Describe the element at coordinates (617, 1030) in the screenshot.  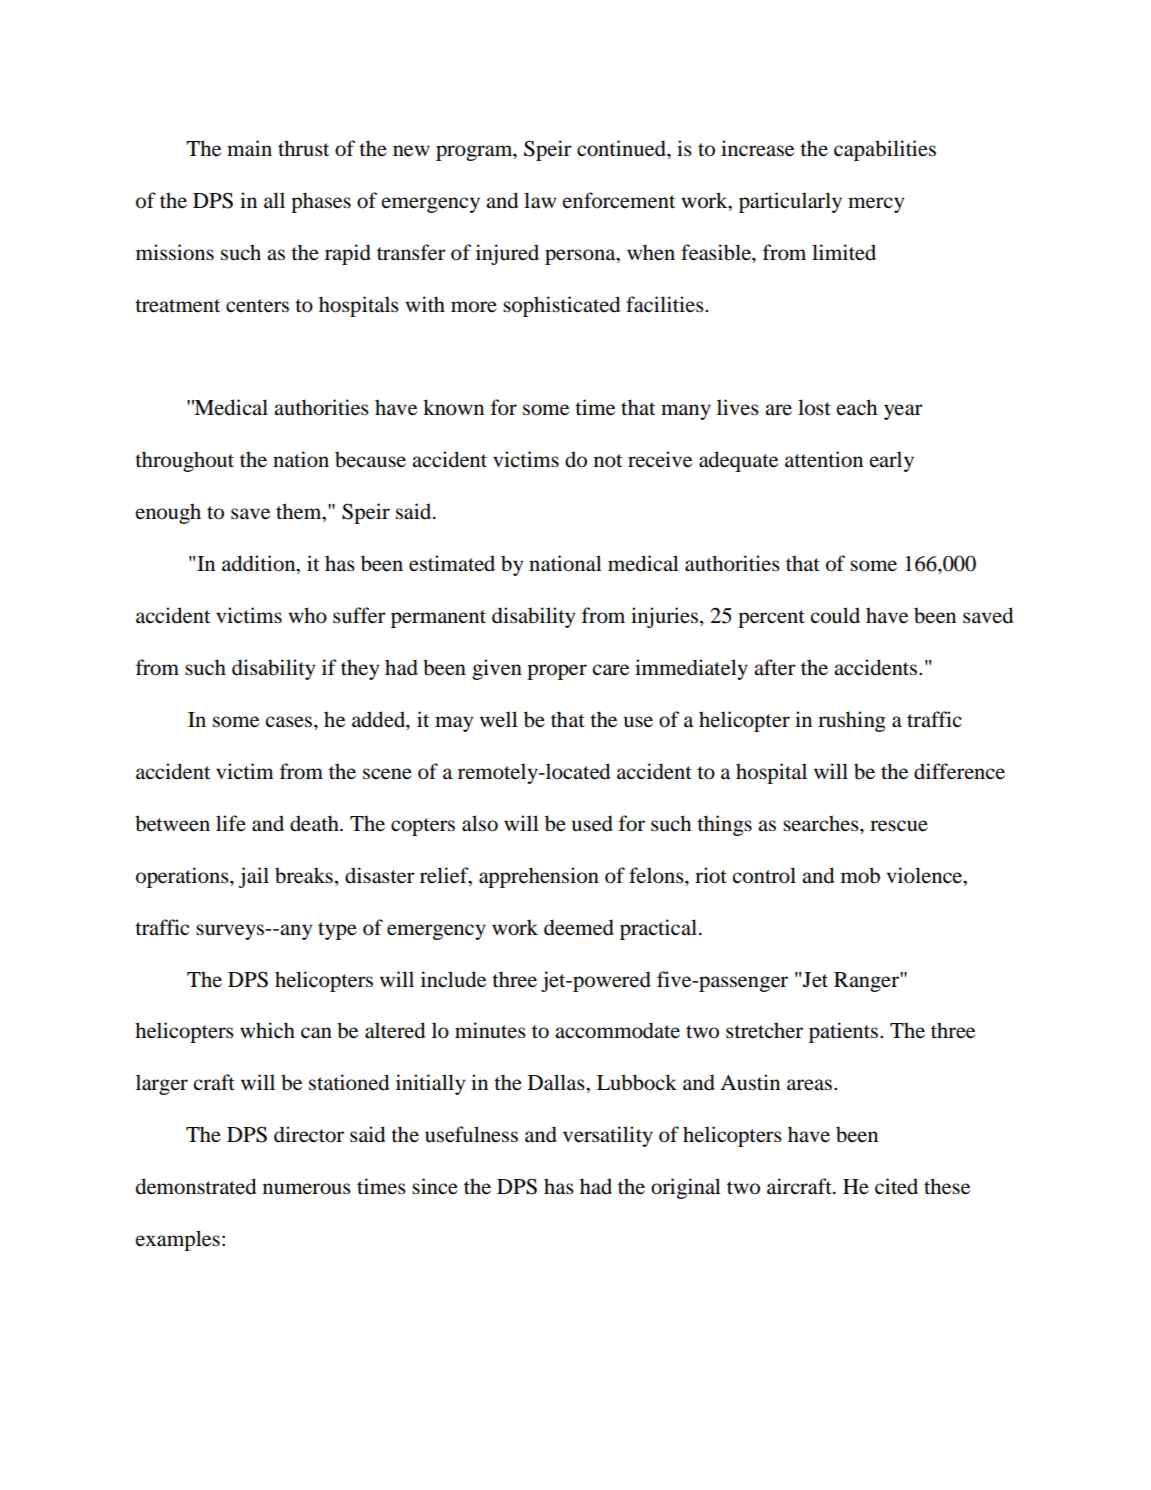
I see `accommodate` at that location.
